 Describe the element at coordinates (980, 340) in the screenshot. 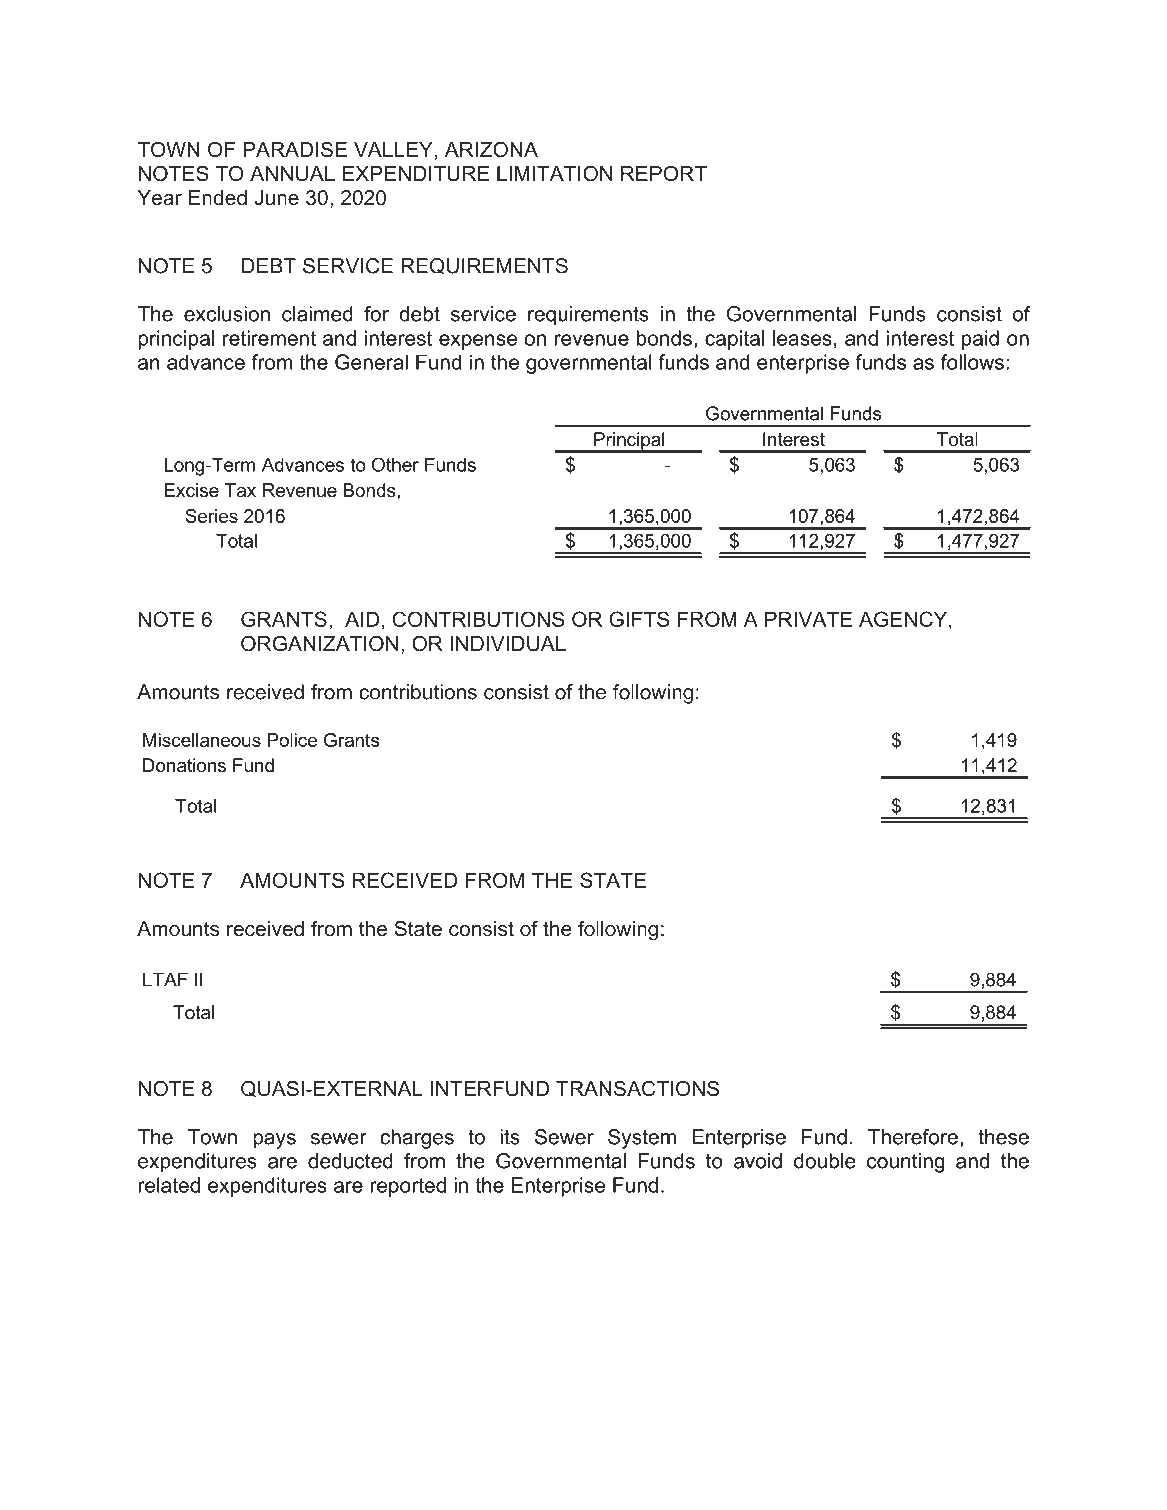

I see `paid` at that location.
